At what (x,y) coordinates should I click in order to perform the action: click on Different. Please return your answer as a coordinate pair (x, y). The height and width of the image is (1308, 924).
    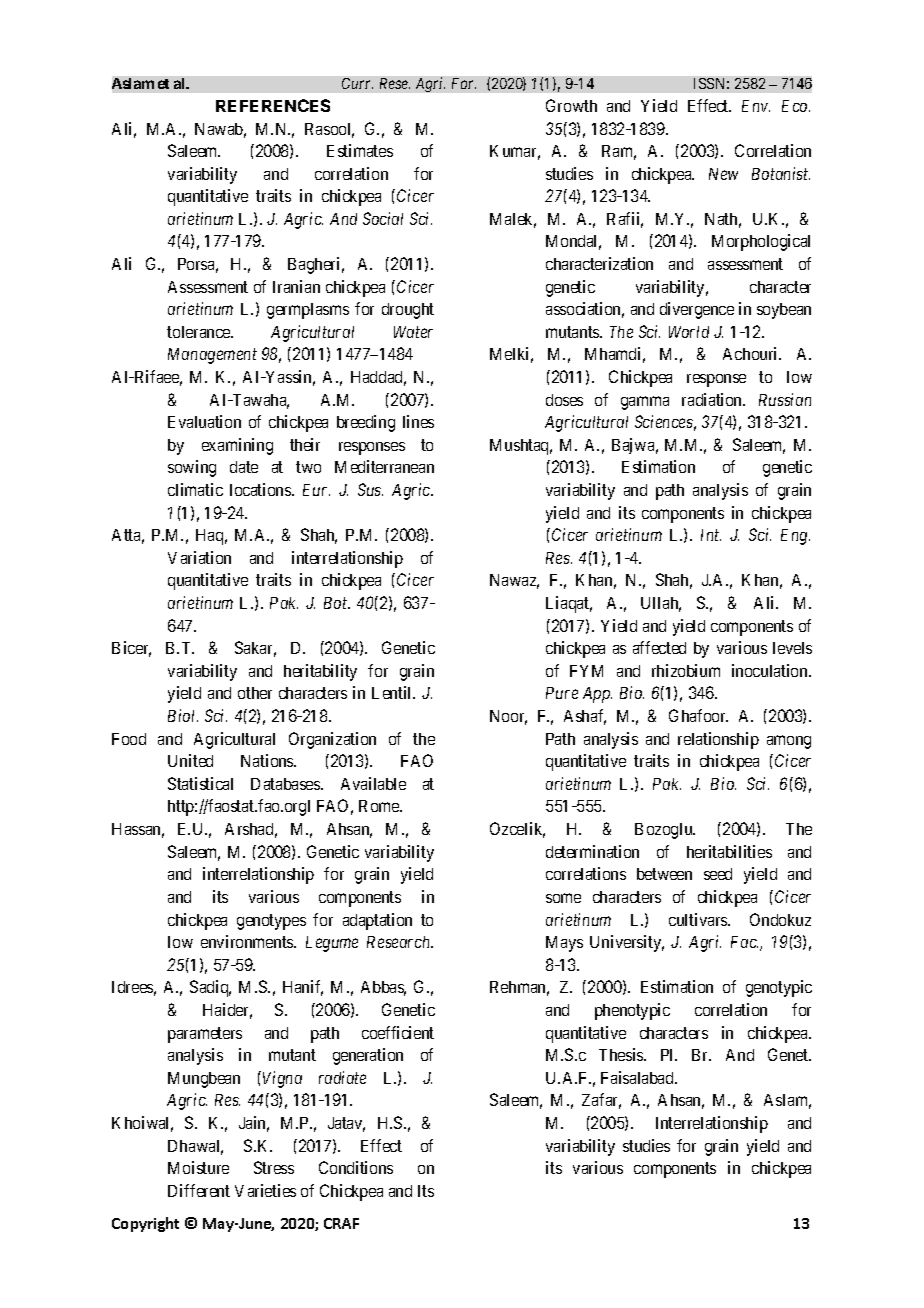
    Looking at the image, I should click on (199, 1190).
